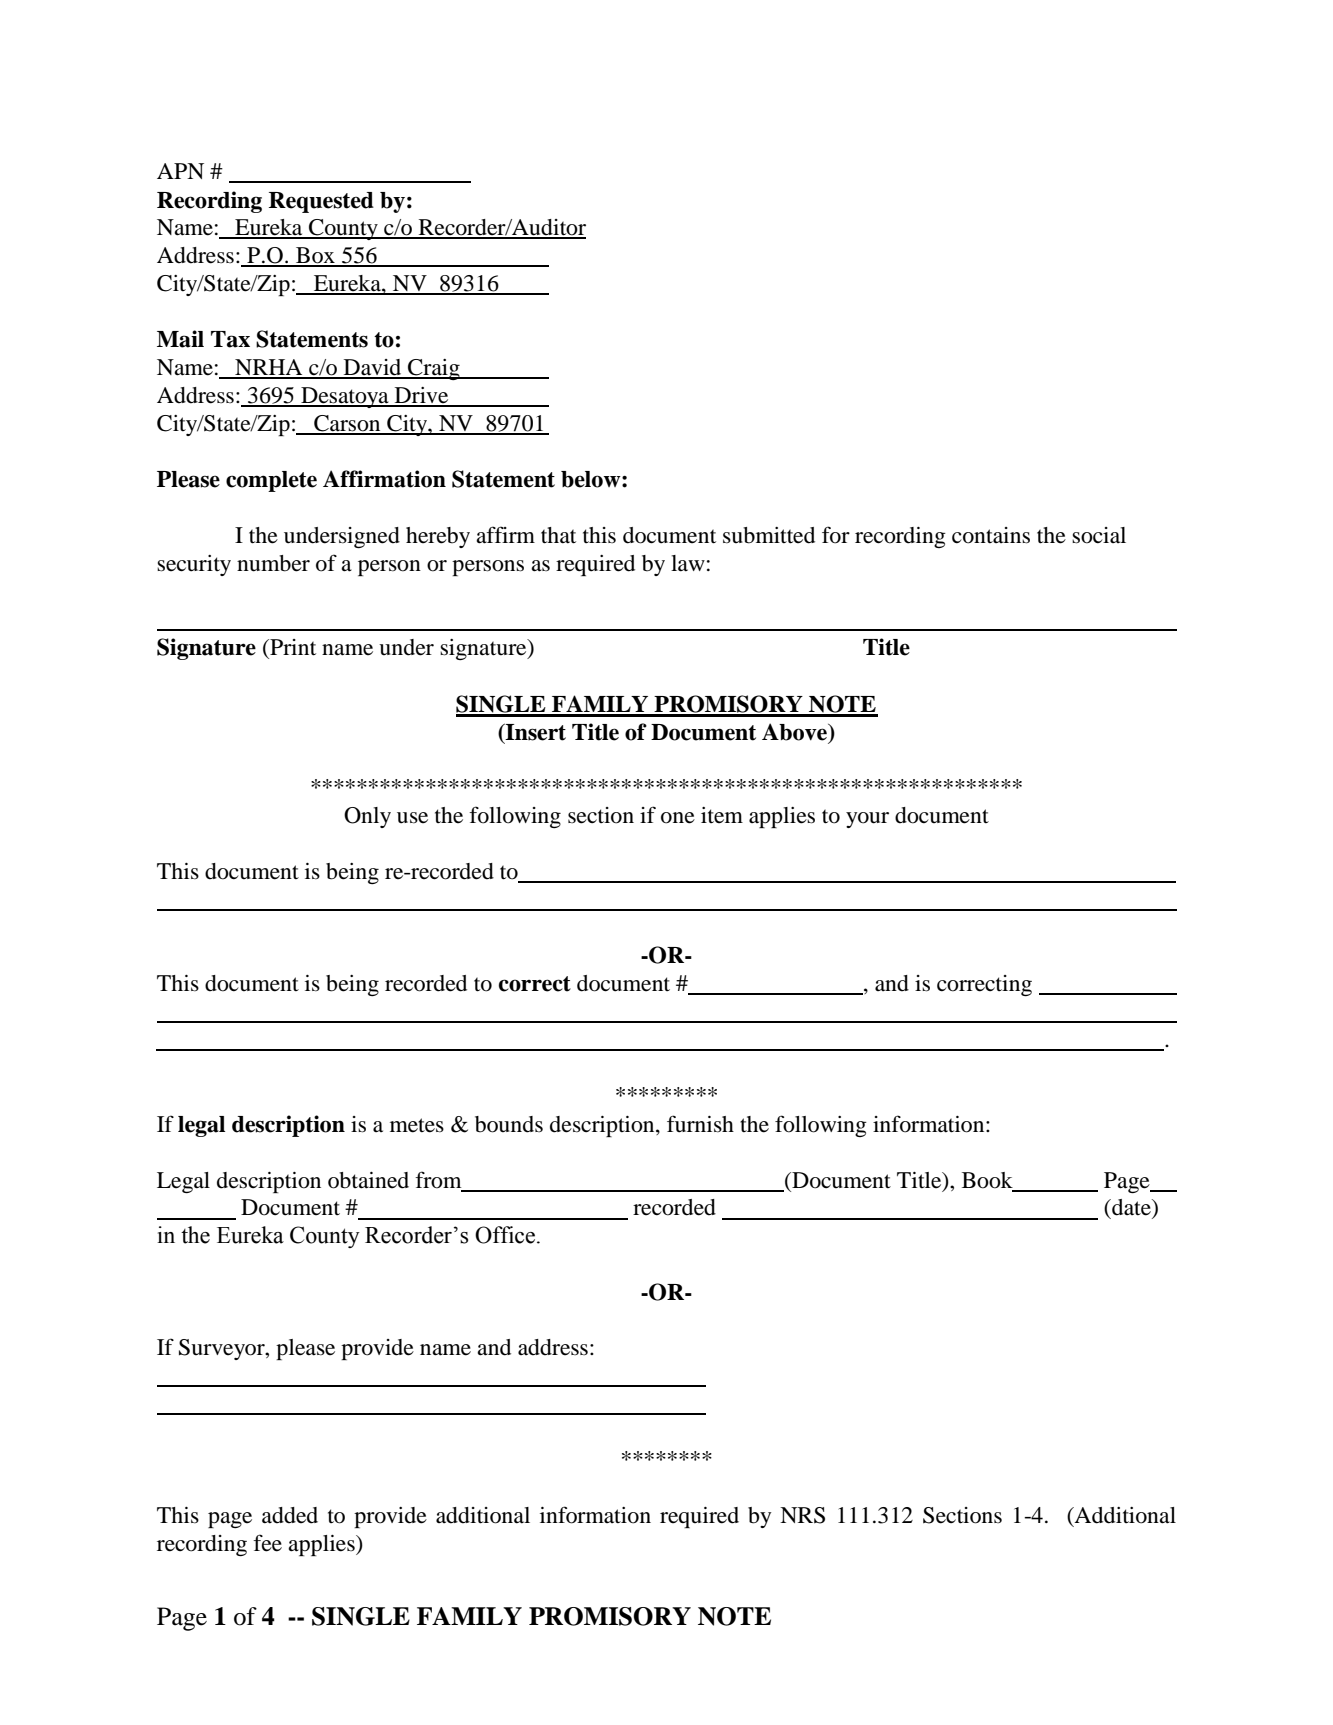 The width and height of the screenshot is (1333, 1725). Describe the element at coordinates (700, 1124) in the screenshot. I see `furnish` at that location.
